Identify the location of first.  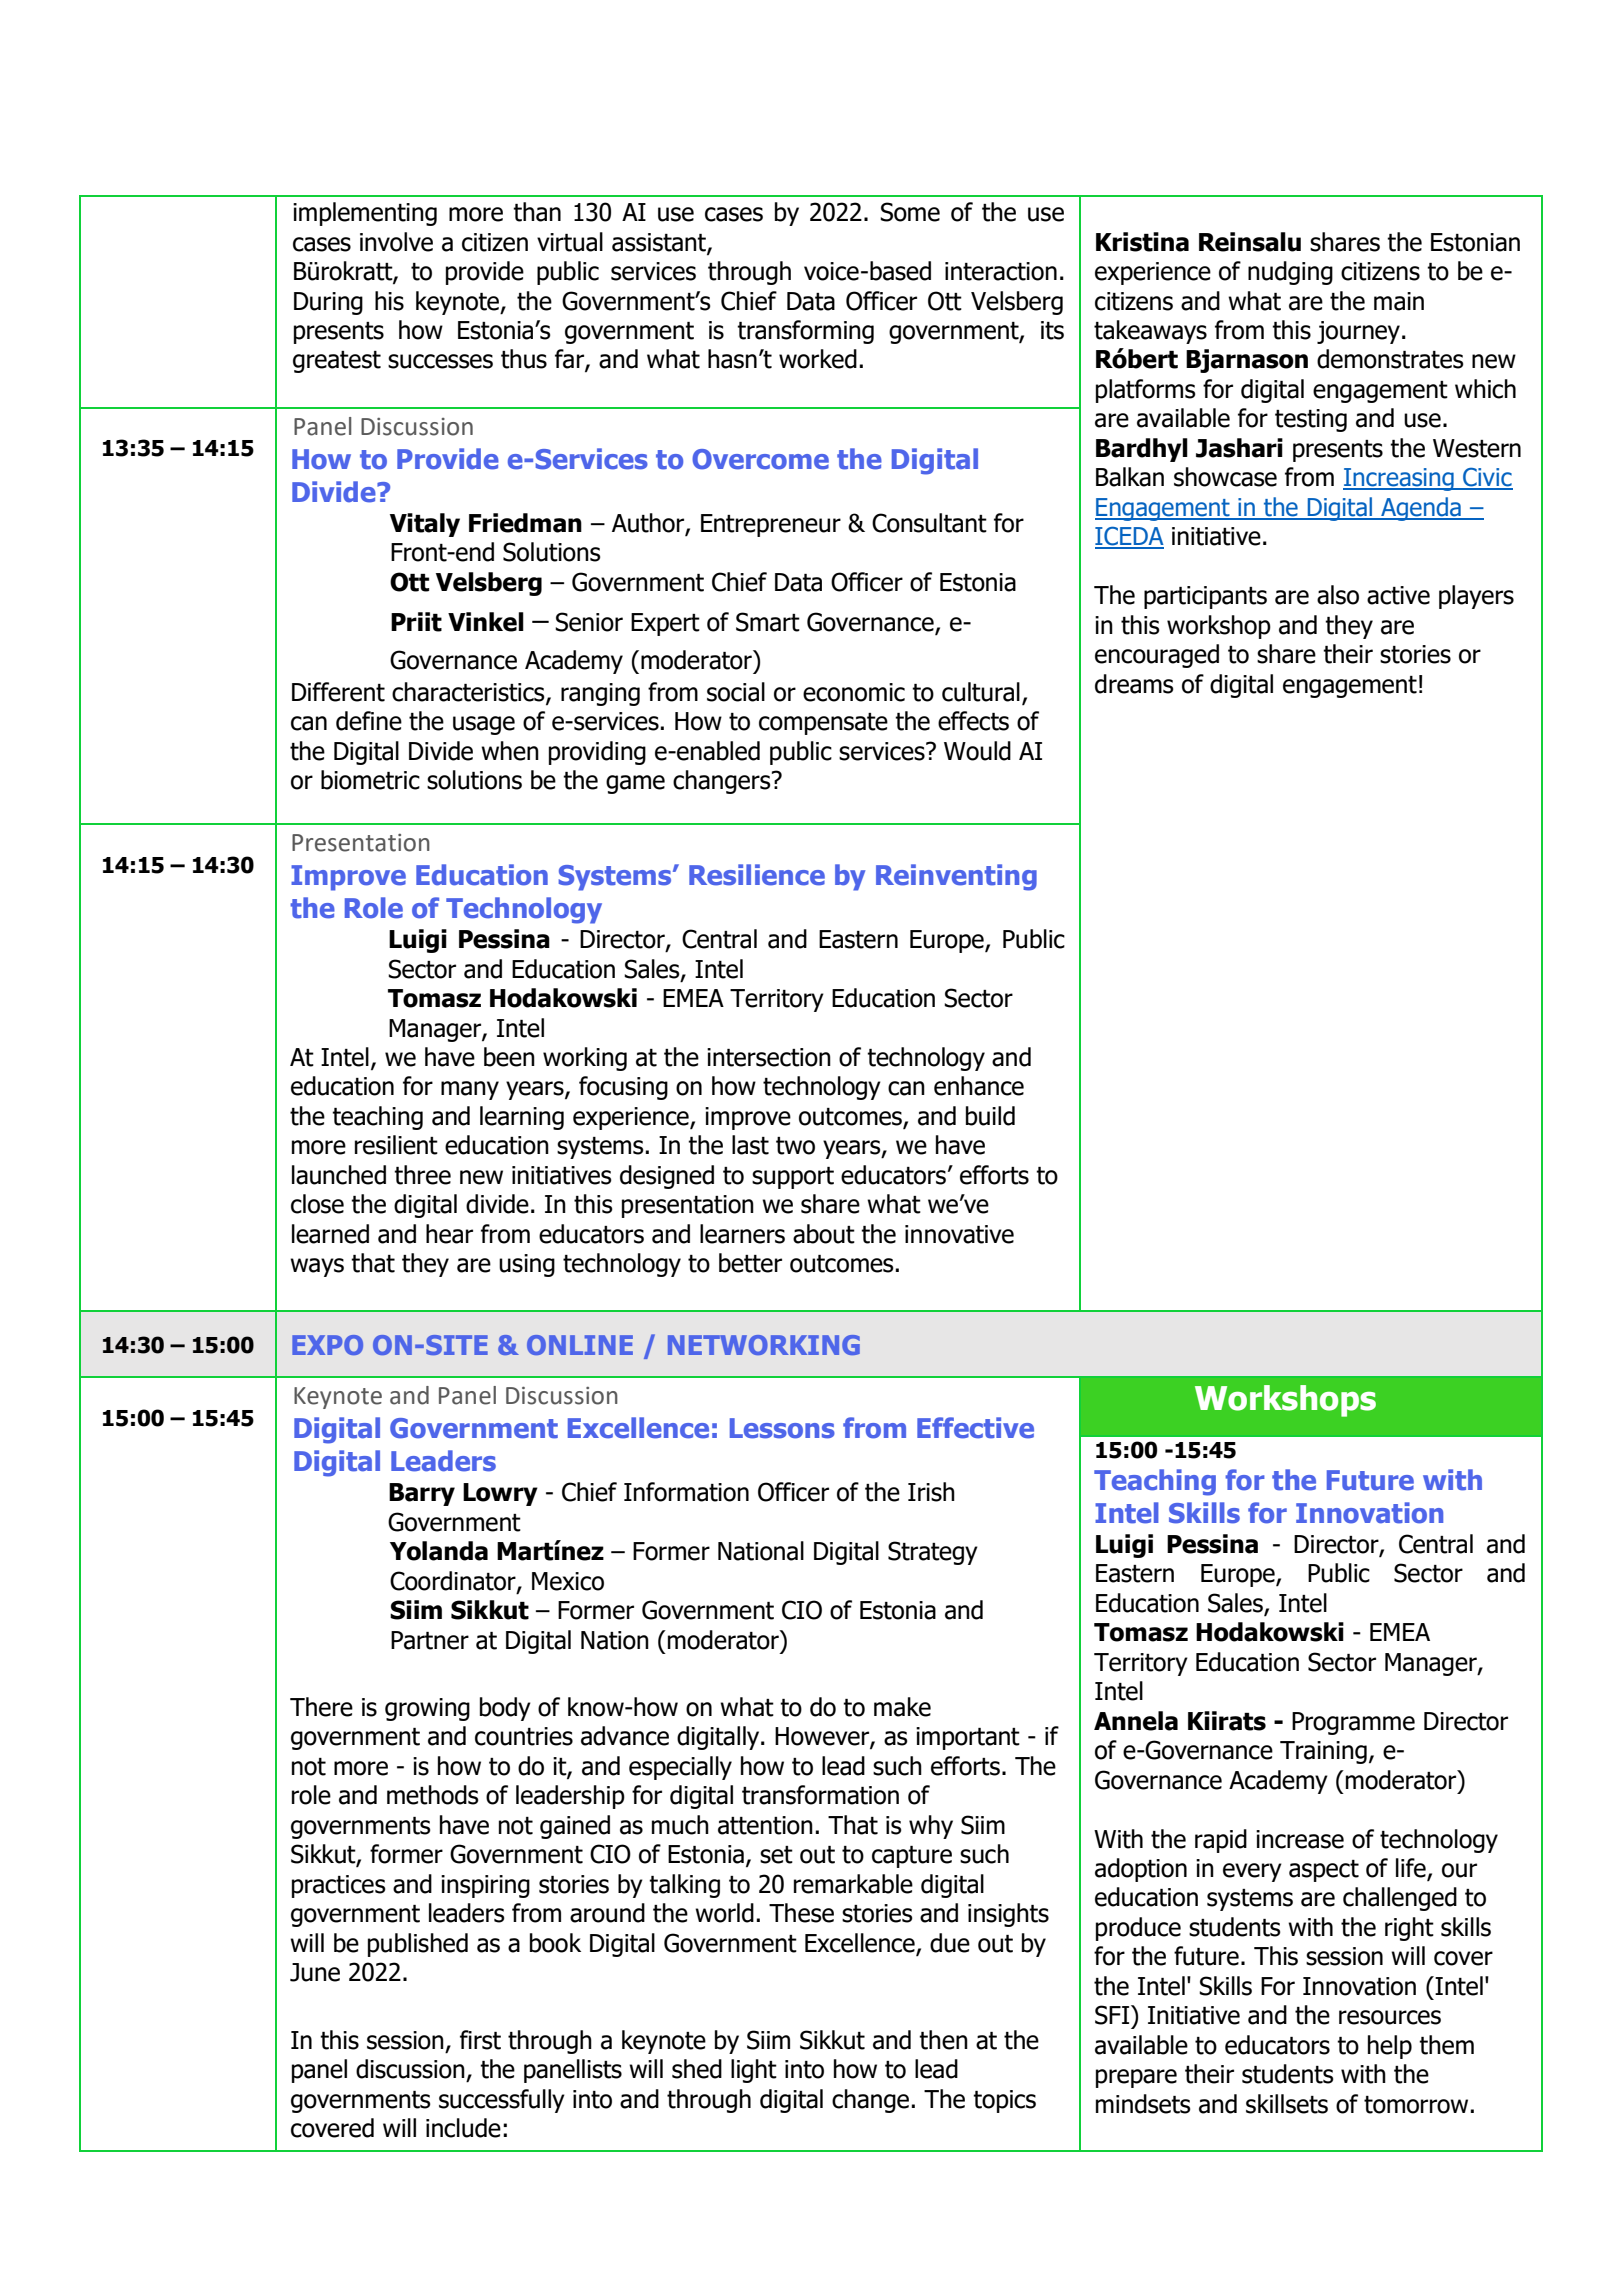
(480, 2040).
